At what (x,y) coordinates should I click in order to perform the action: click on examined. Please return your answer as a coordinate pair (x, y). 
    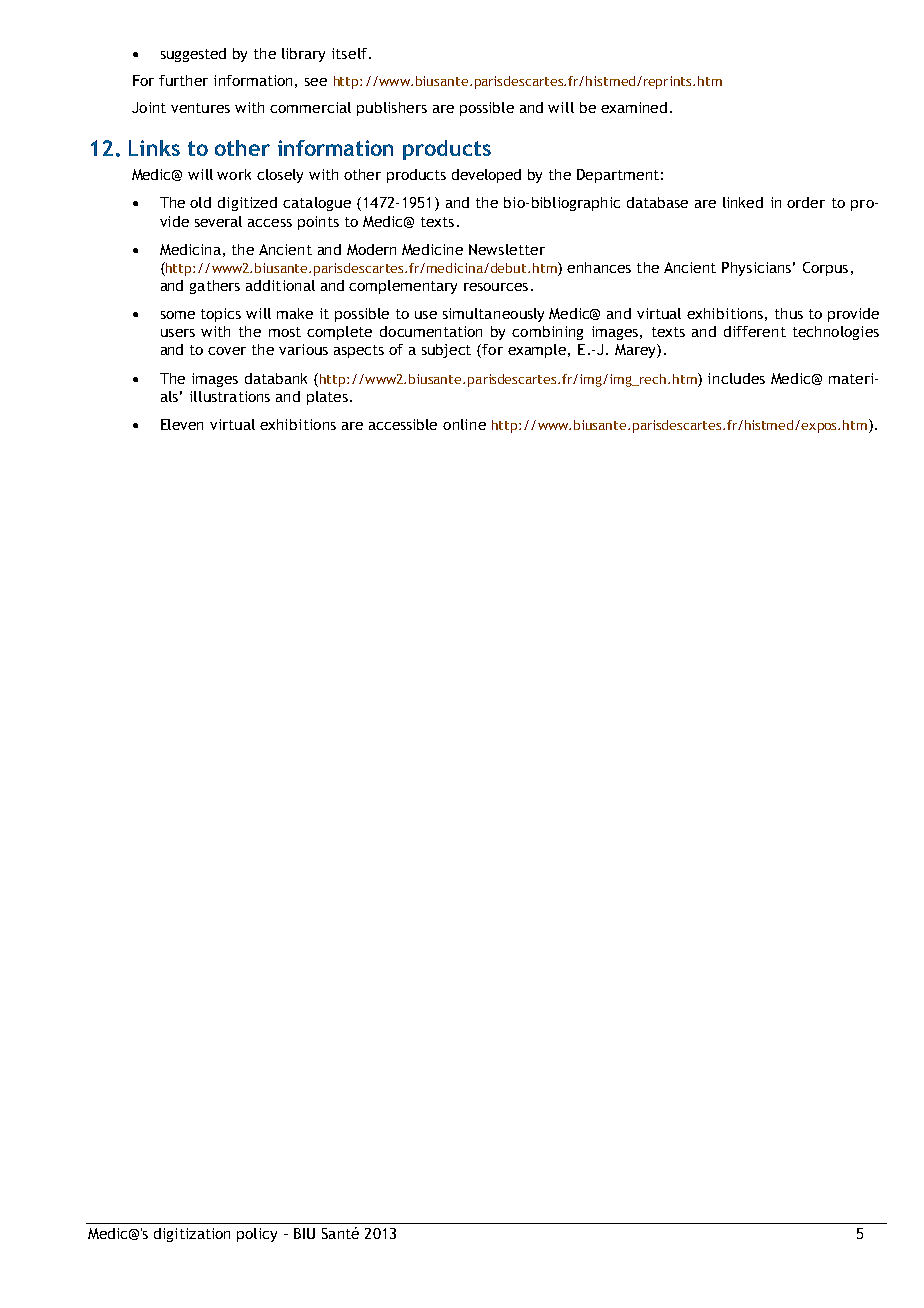
    Looking at the image, I should click on (634, 107).
